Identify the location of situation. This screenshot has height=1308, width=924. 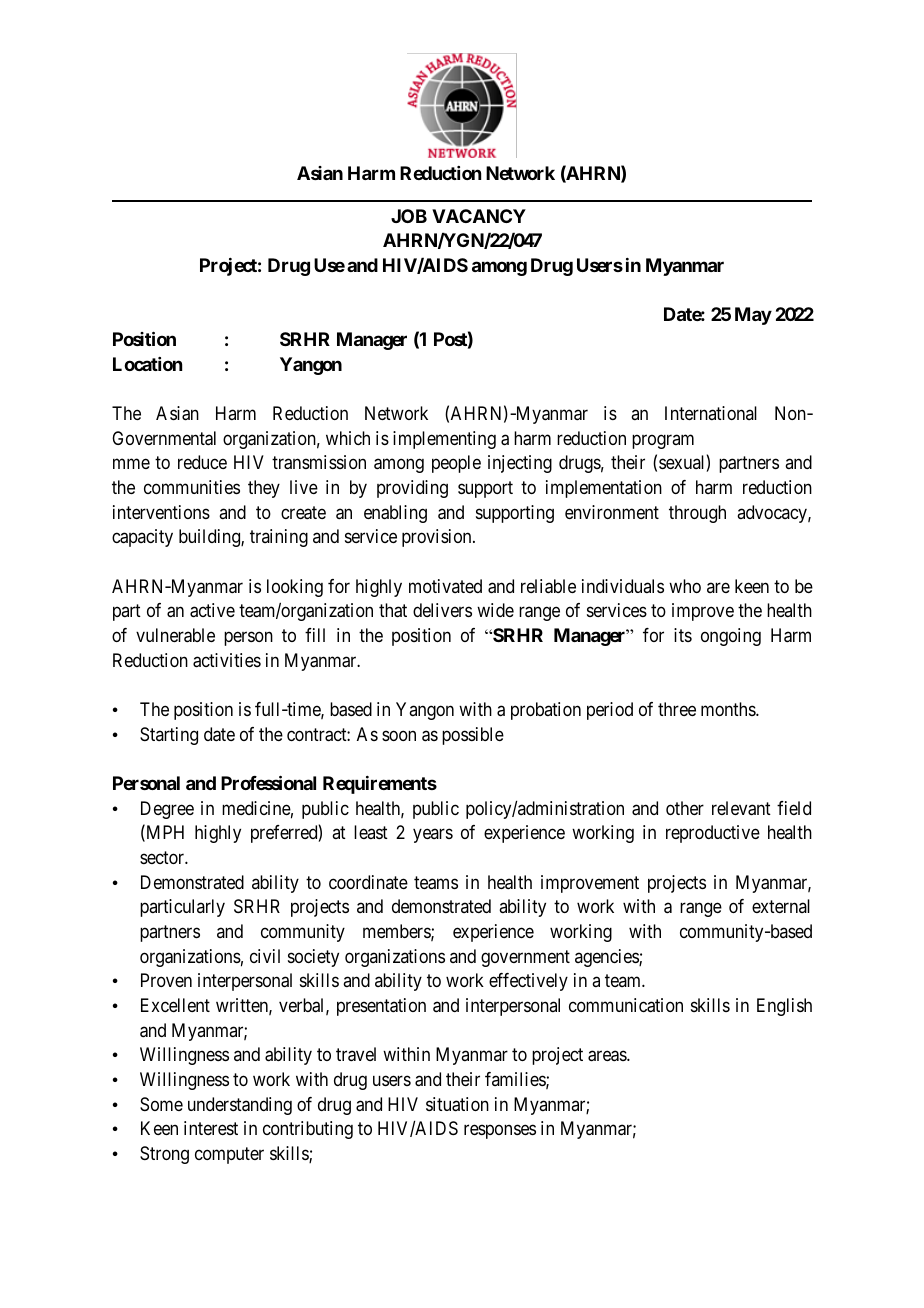
(457, 1104).
